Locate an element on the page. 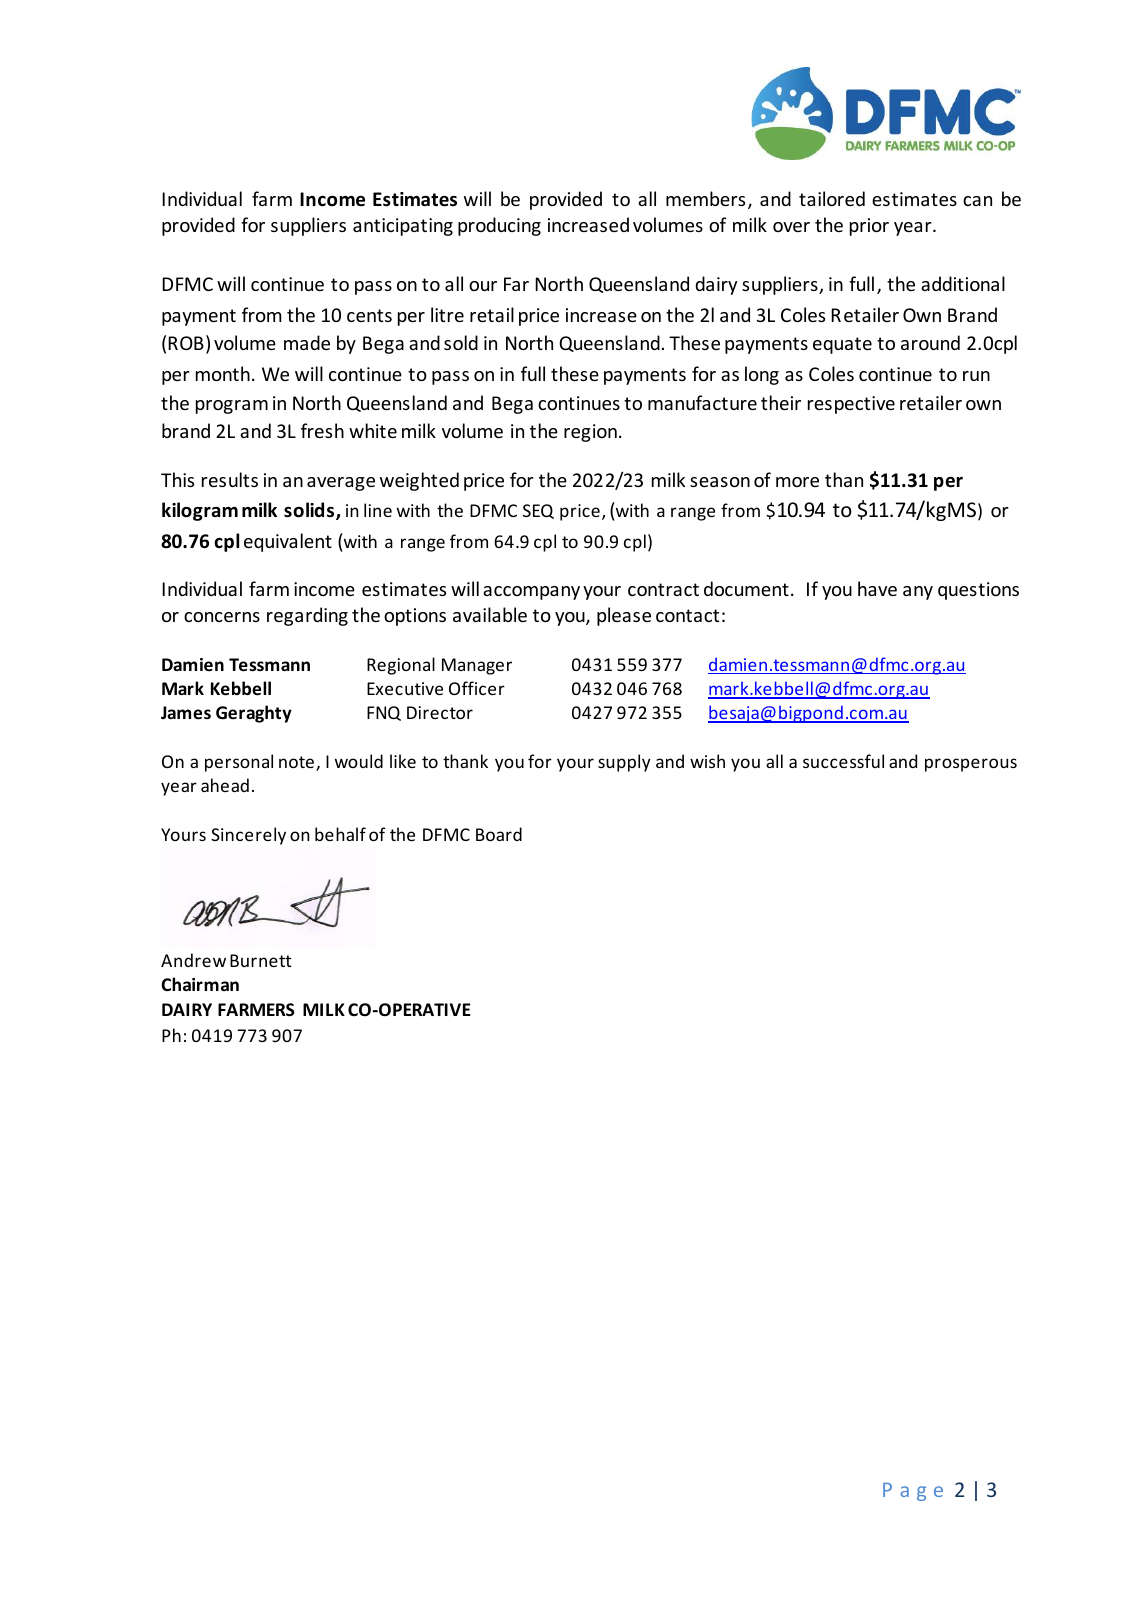 The width and height of the page is (1129, 1598). prosperous is located at coordinates (971, 765).
